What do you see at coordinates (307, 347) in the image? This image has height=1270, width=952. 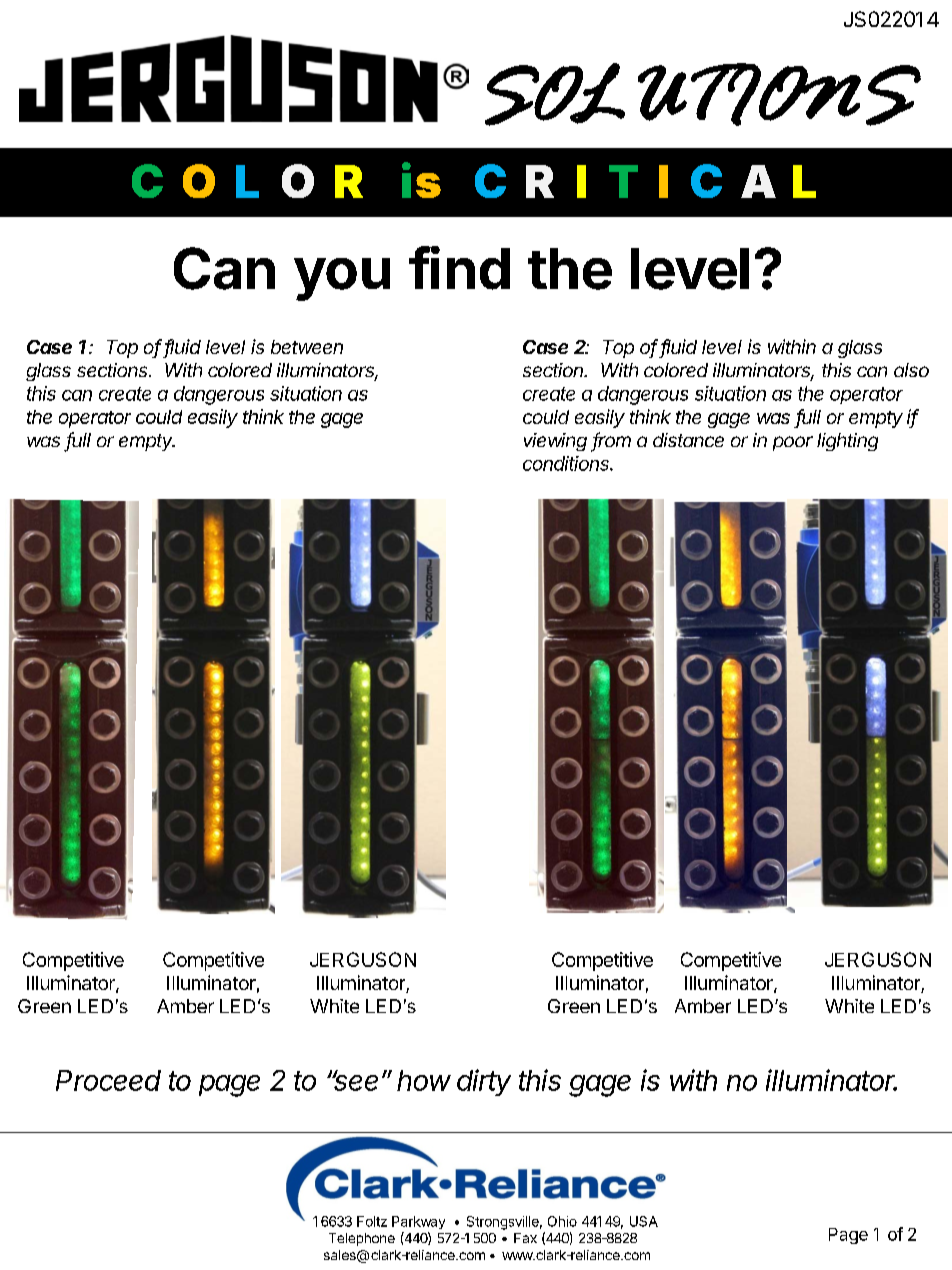 I see `between` at bounding box center [307, 347].
